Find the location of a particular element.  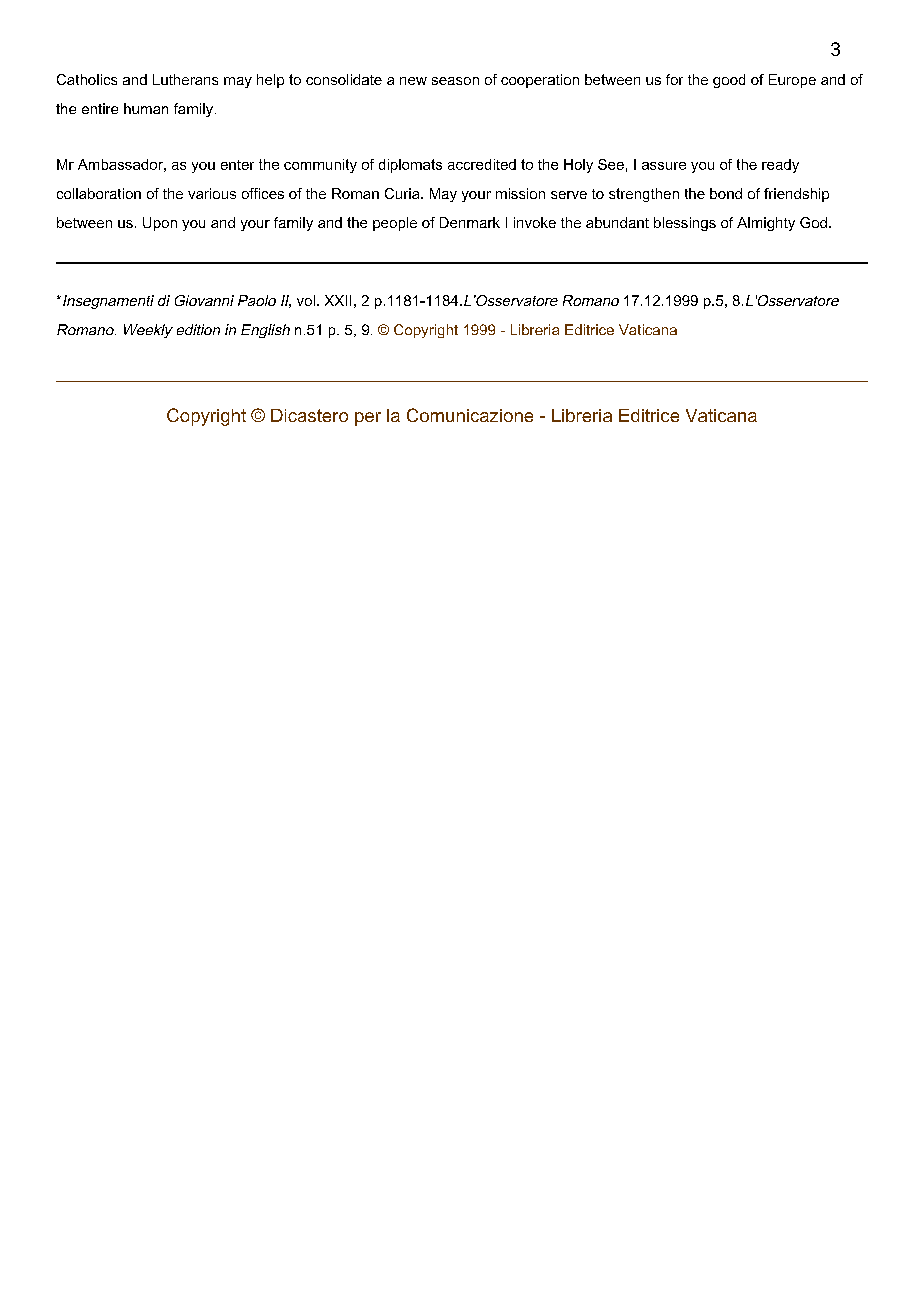

ready is located at coordinates (780, 166).
